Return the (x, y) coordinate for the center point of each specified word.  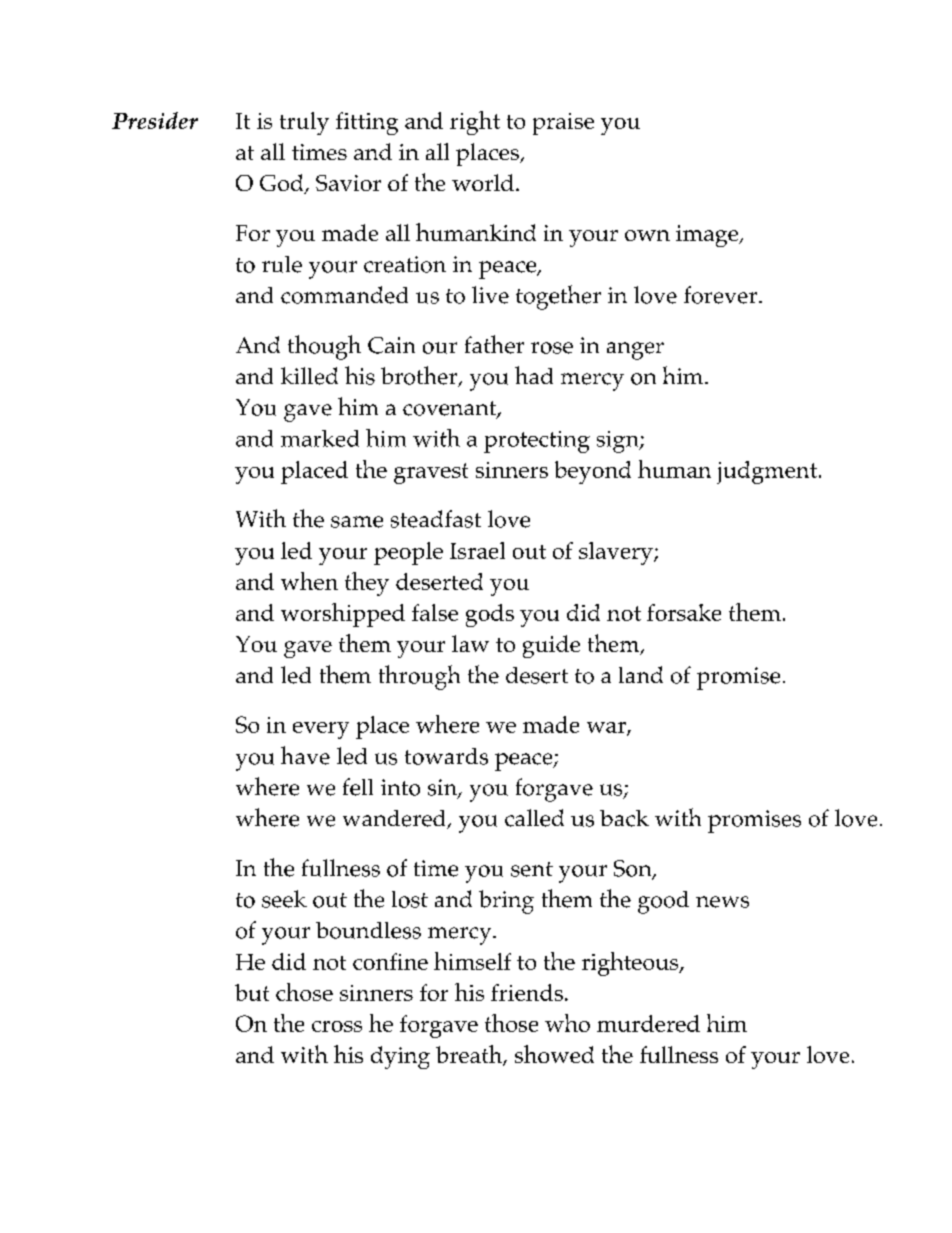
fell (358, 787)
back (624, 818)
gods (490, 615)
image (708, 236)
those (511, 1023)
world (483, 182)
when (309, 581)
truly (304, 123)
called (534, 818)
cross (337, 1026)
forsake (684, 612)
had (534, 375)
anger (635, 351)
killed (309, 376)
